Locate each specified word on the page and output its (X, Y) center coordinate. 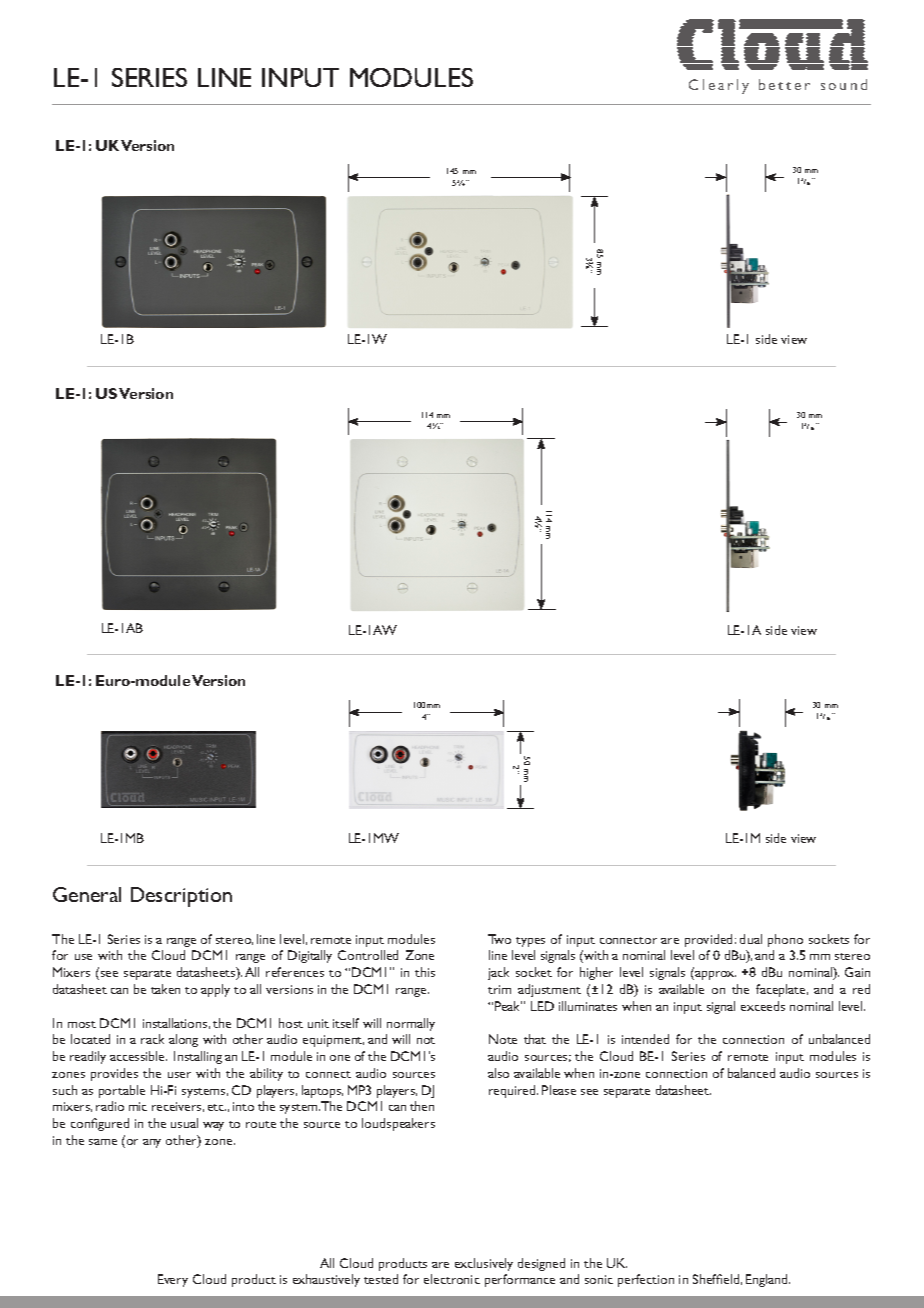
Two (499, 939)
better (784, 84)
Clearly (719, 86)
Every (173, 1280)
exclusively (484, 1264)
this (425, 972)
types (530, 942)
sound (844, 84)
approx (714, 975)
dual (751, 939)
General (87, 894)
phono (785, 940)
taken (165, 989)
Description (181, 897)
